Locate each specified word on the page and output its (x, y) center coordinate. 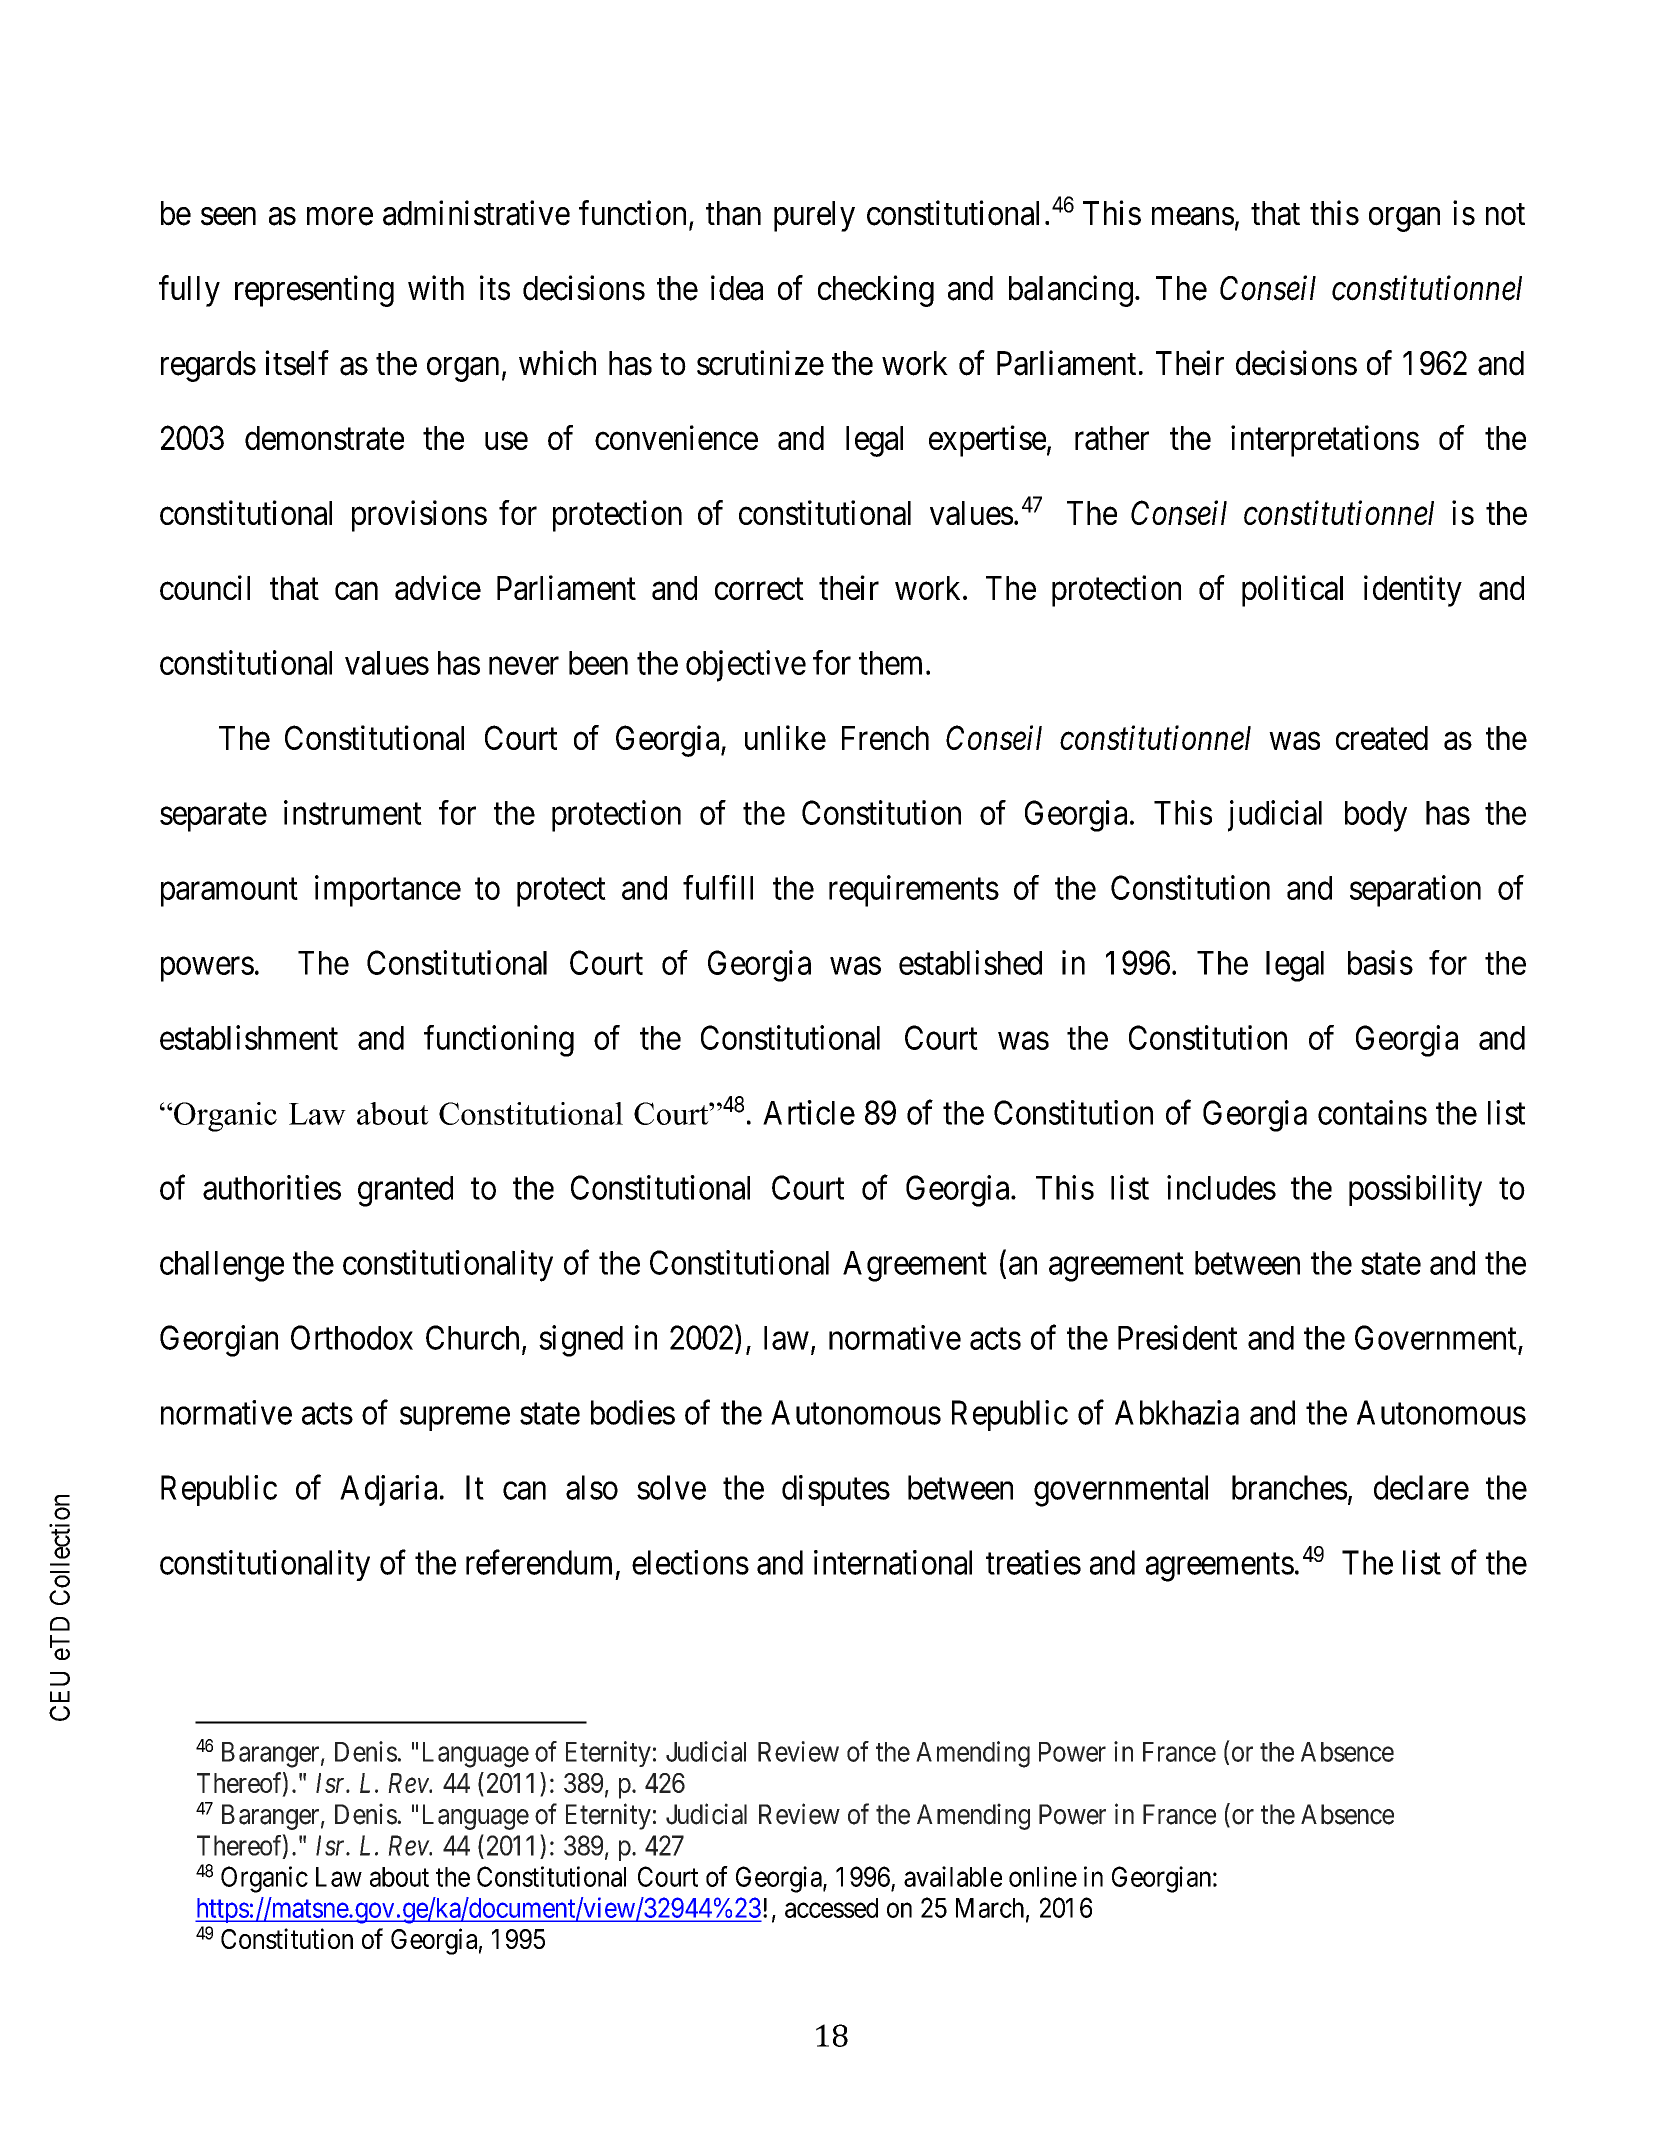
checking (876, 291)
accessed (831, 1908)
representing (314, 291)
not (1505, 215)
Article (809, 1112)
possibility (1415, 1191)
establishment (249, 1037)
